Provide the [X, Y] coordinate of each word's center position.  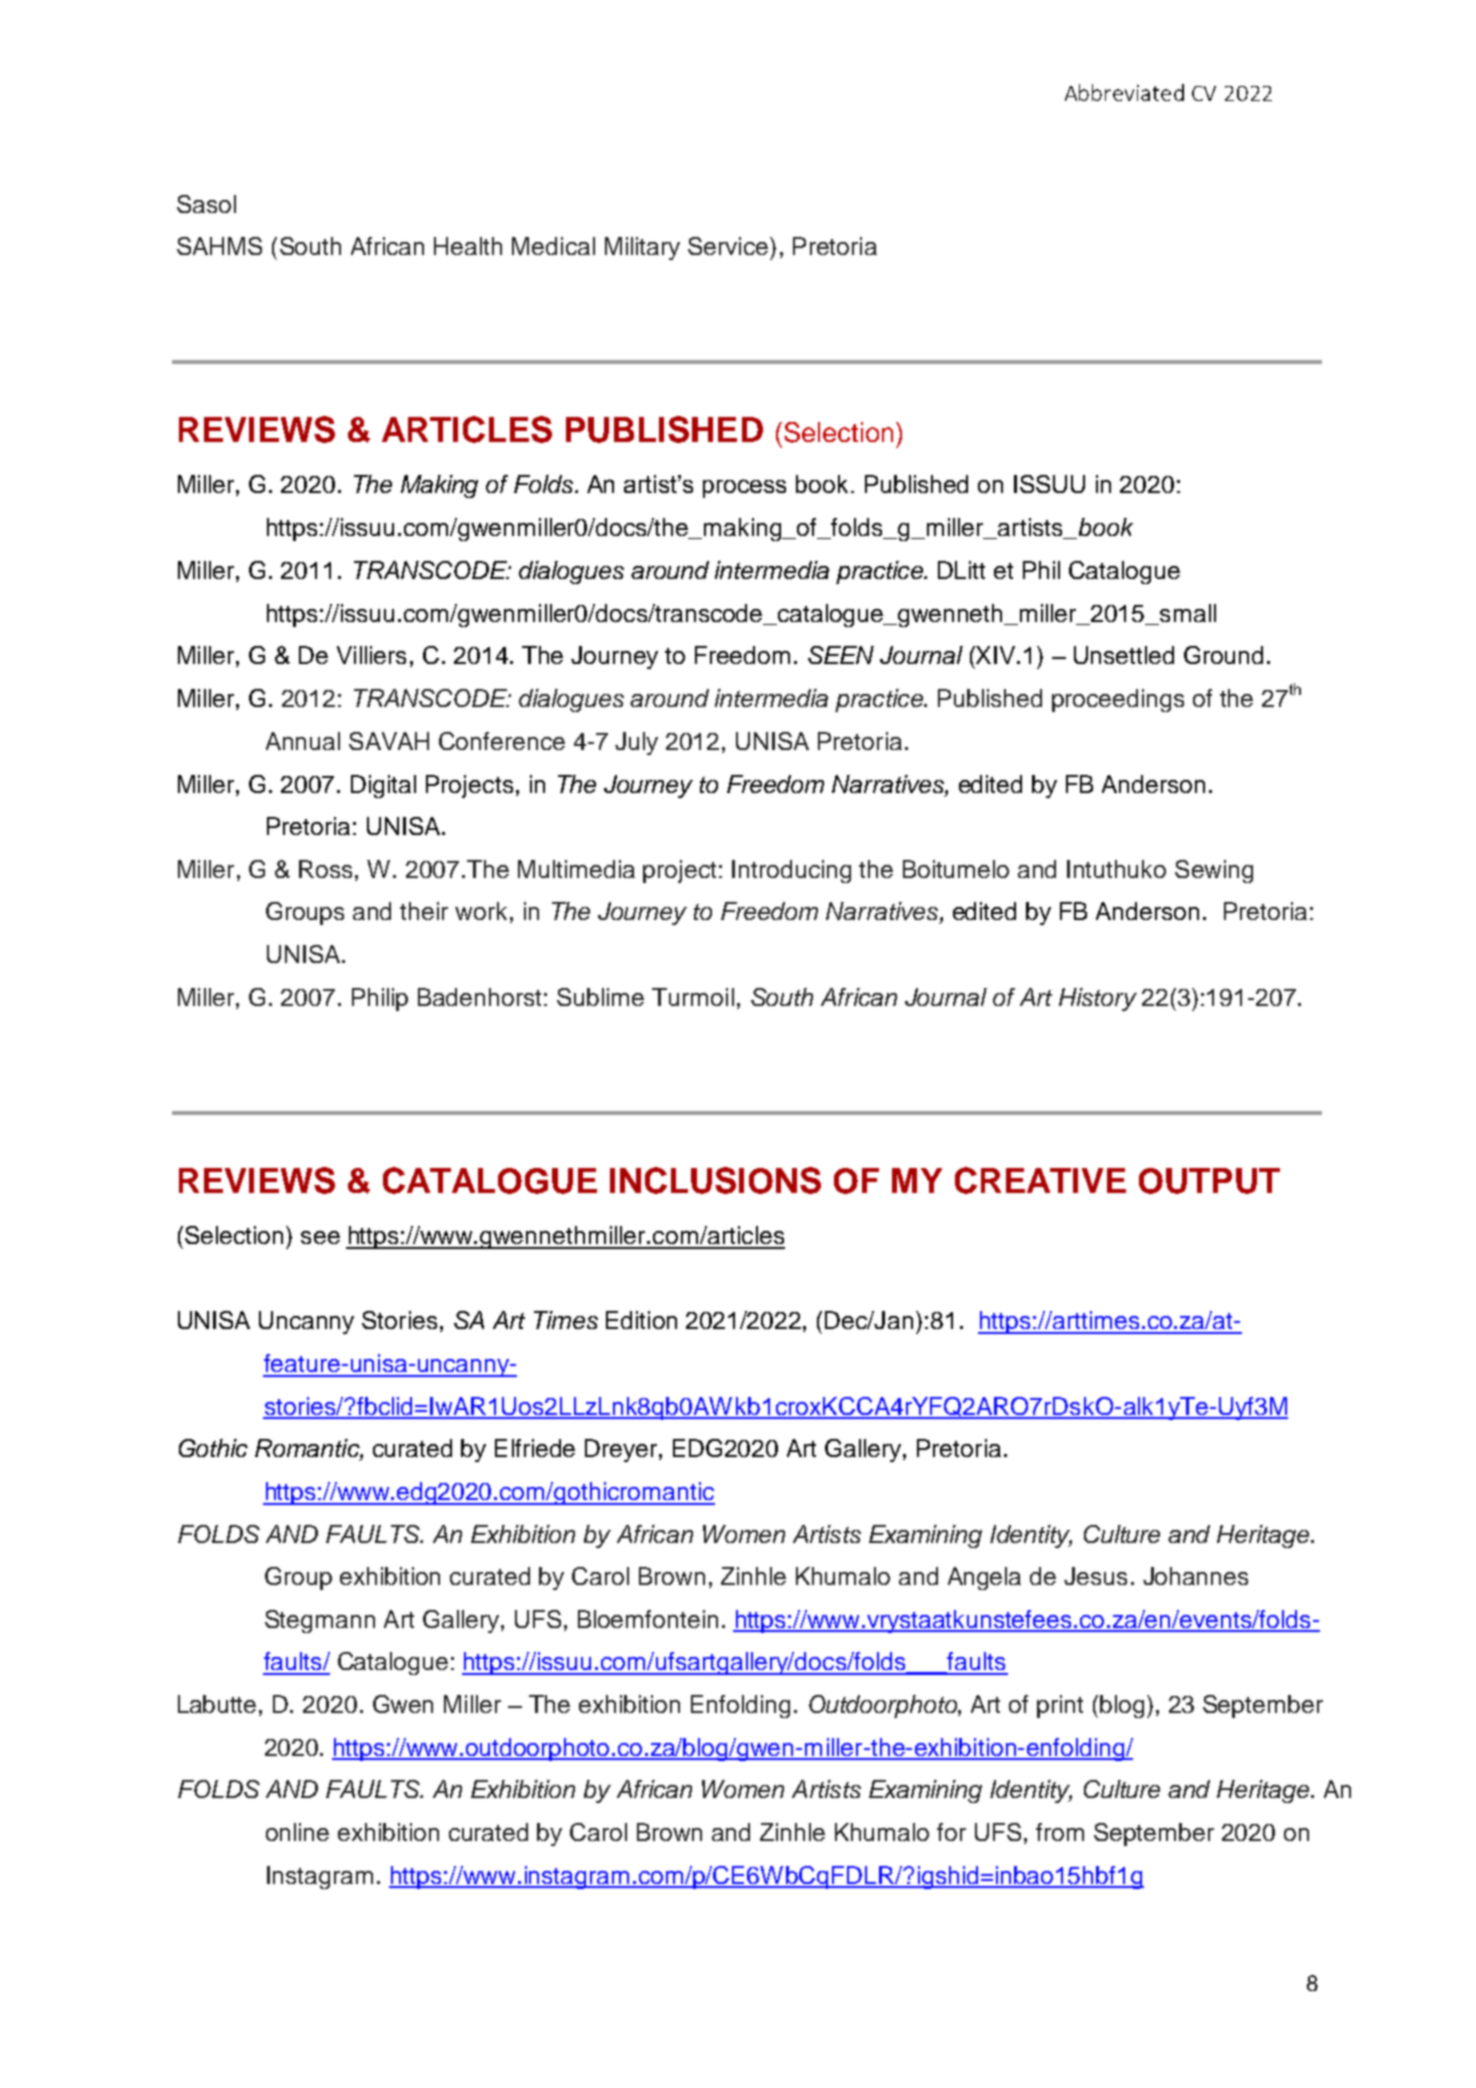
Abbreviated [1124, 92]
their [424, 911]
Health [468, 246]
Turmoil [693, 997]
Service [729, 246]
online [297, 1832]
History [1098, 999]
